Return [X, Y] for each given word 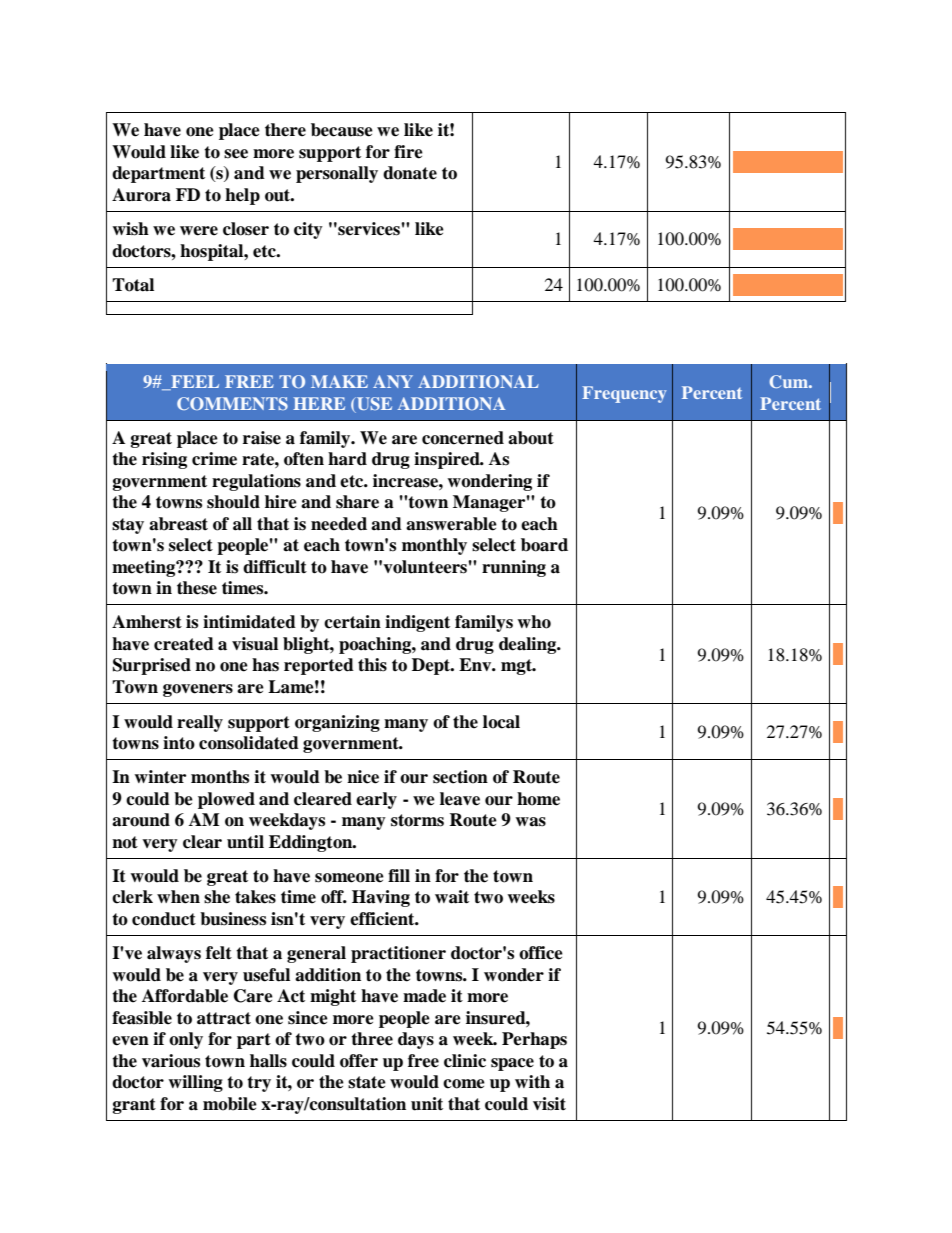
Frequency [624, 394]
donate [410, 173]
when [178, 897]
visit [549, 1104]
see [236, 154]
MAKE [339, 381]
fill [399, 875]
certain [352, 622]
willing [195, 1083]
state [367, 1082]
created [184, 644]
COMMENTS [232, 403]
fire [408, 152]
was [530, 822]
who [534, 622]
